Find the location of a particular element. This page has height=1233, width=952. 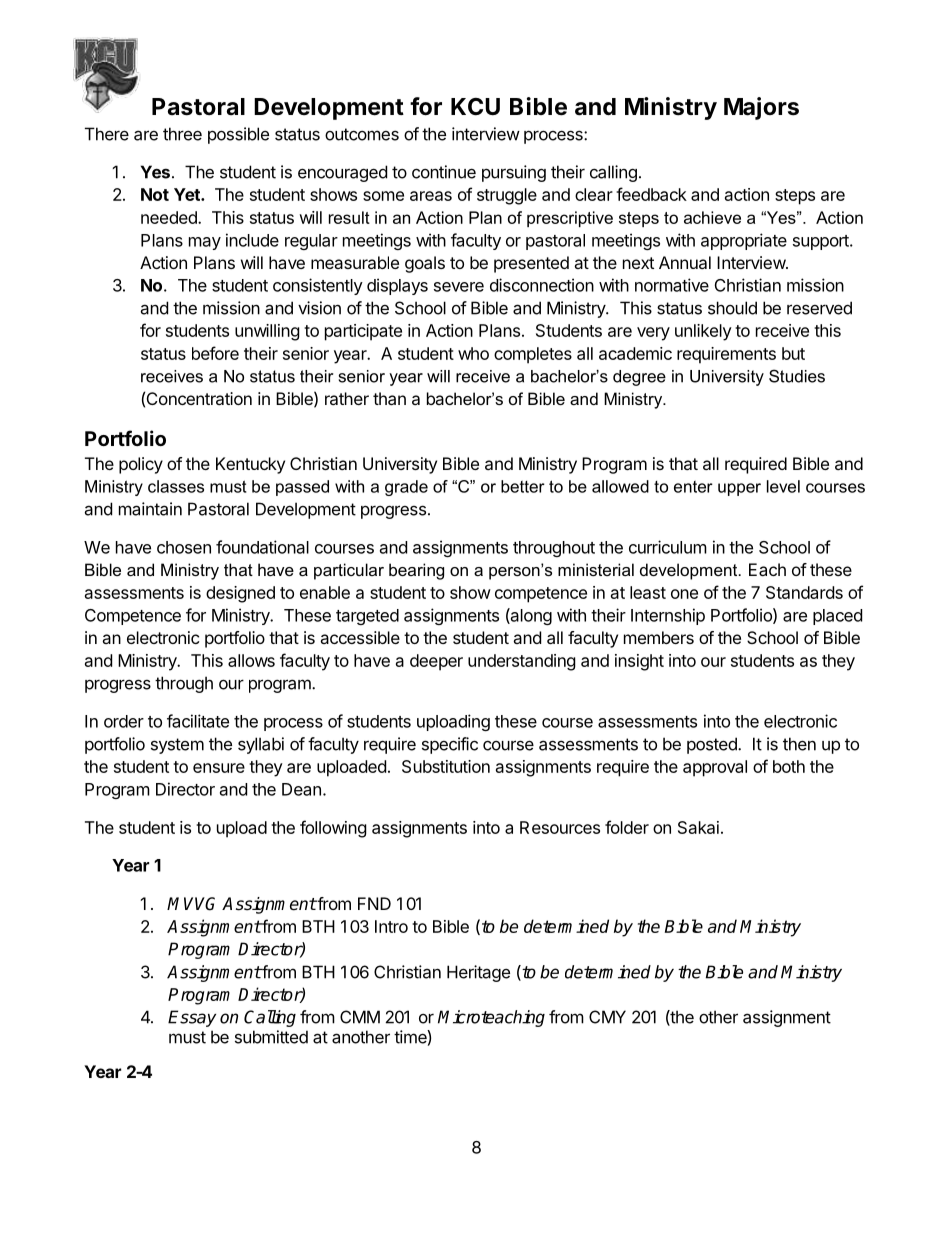

facilitate is located at coordinates (198, 721).
